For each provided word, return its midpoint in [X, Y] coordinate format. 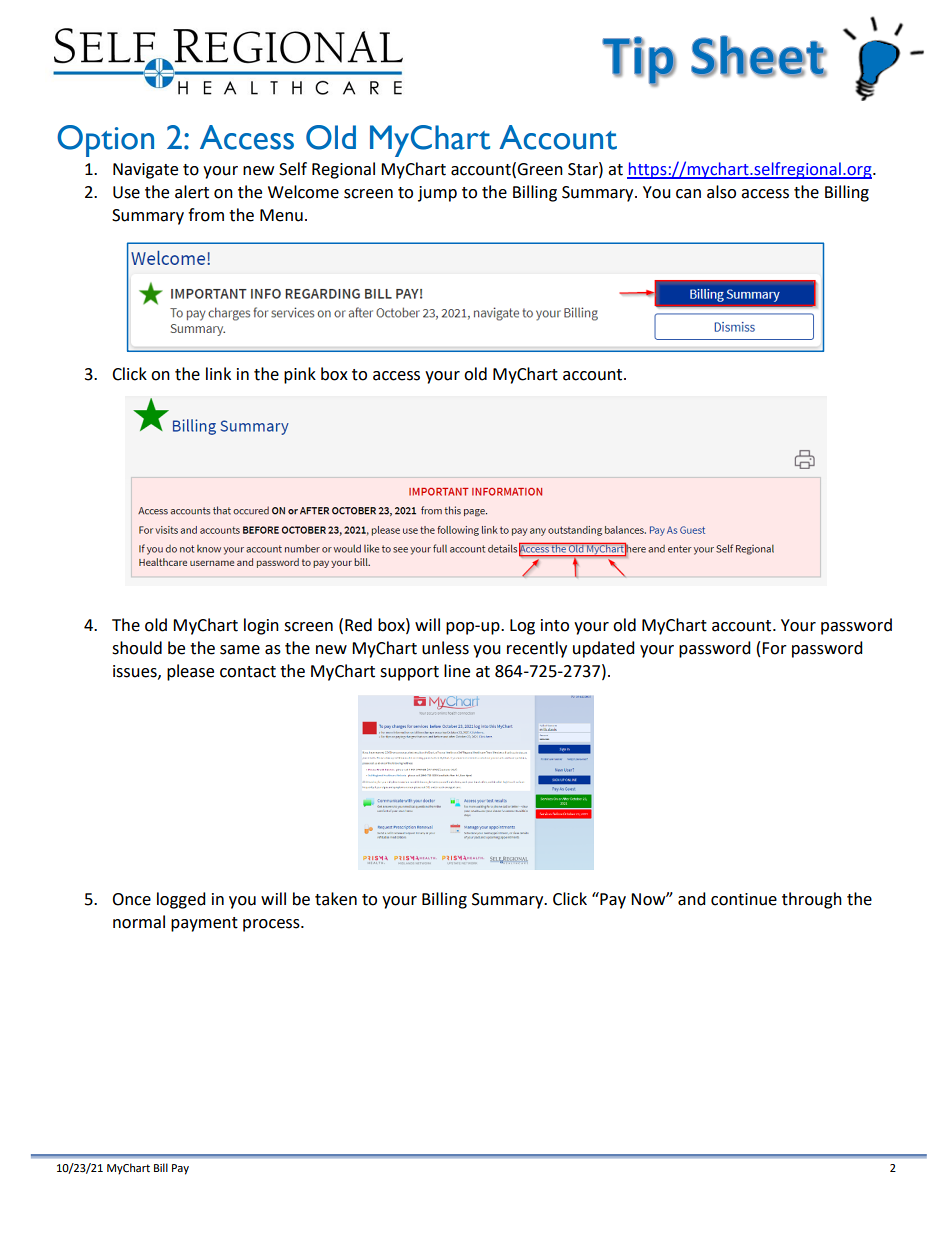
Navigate [145, 171]
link [218, 373]
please [190, 672]
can [688, 194]
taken [336, 899]
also [721, 192]
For [774, 648]
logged [181, 900]
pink [300, 375]
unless [445, 648]
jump [437, 194]
